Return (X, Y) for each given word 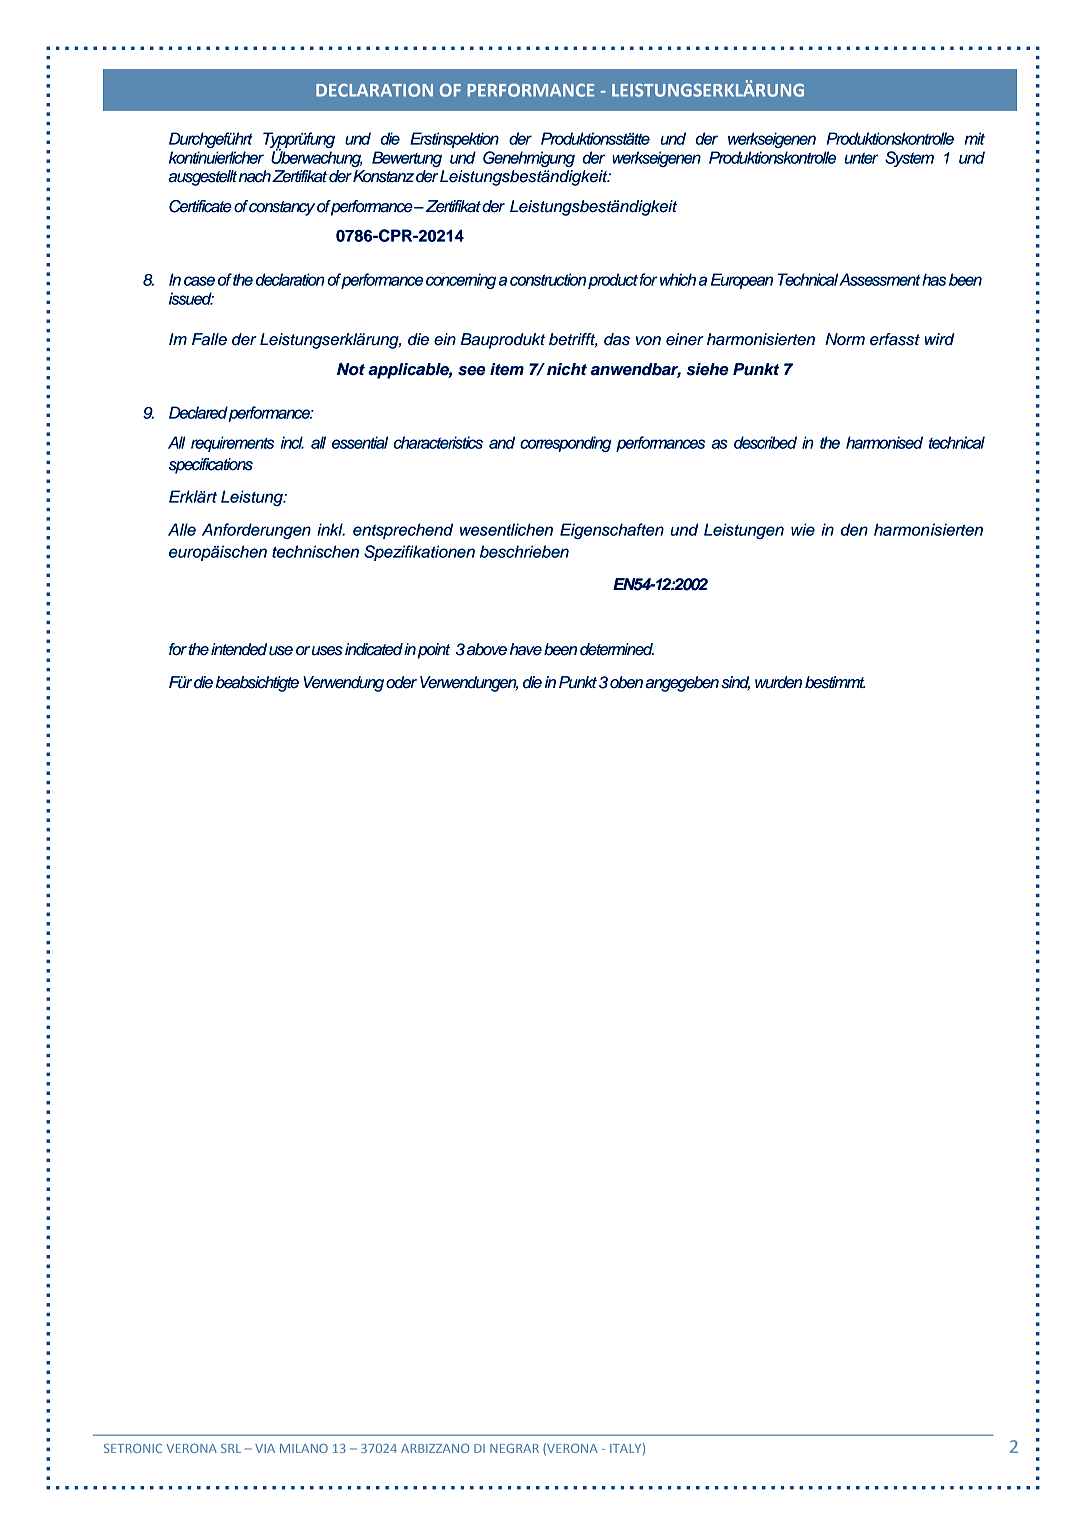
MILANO (304, 1448)
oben (626, 682)
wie (803, 529)
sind (735, 683)
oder (401, 682)
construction (548, 279)
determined (617, 649)
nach (255, 176)
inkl (331, 529)
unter (861, 158)
